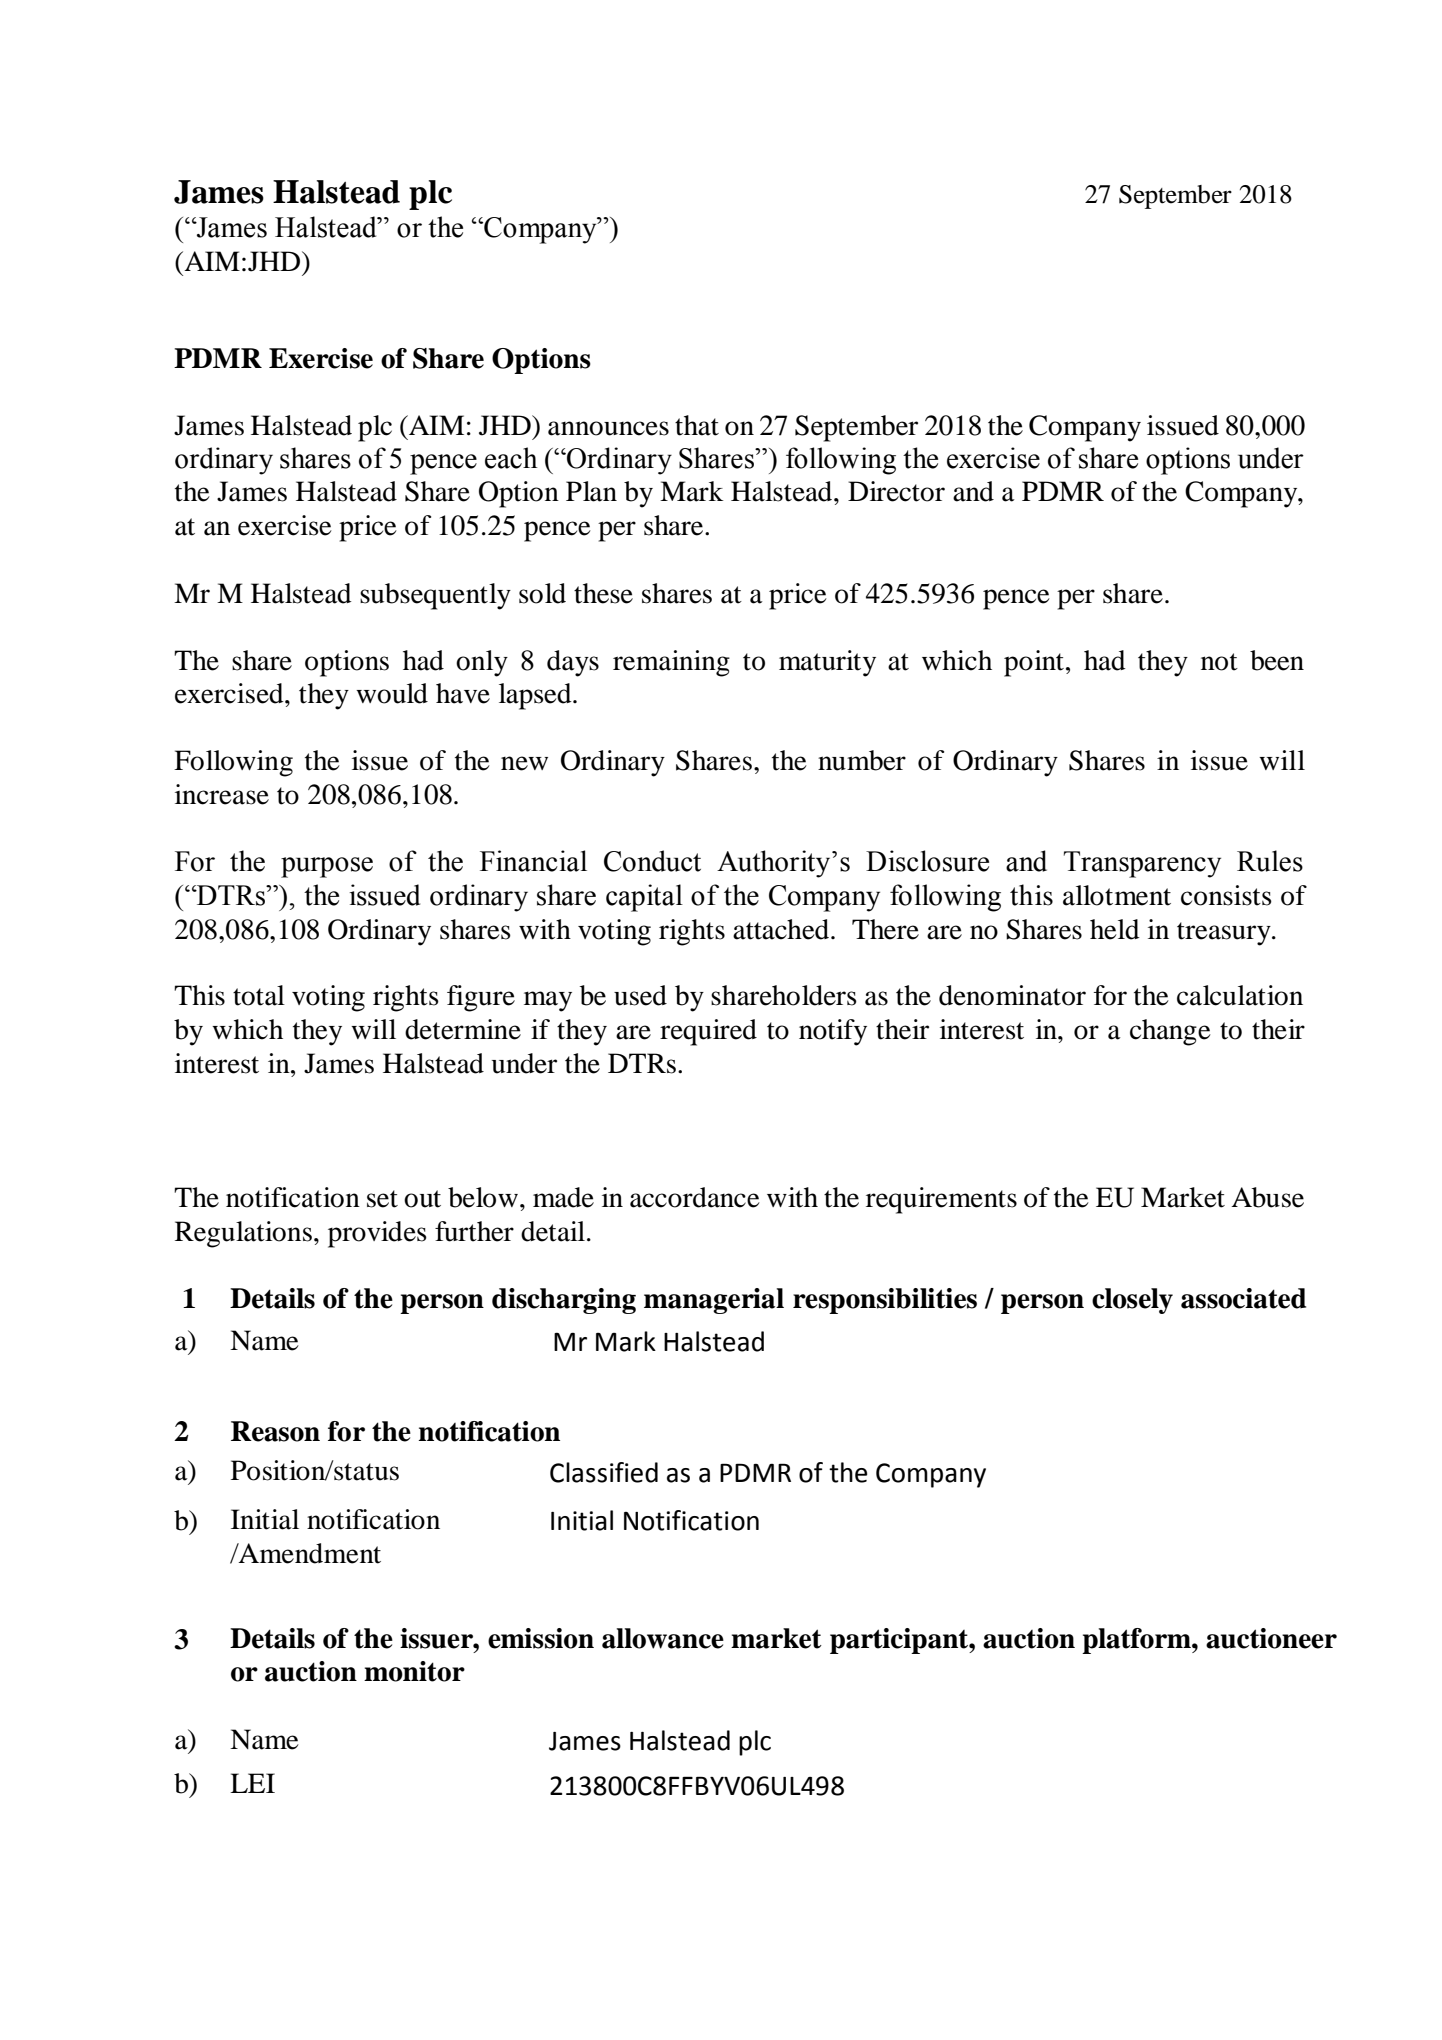 This page has width=1442, height=2040. What do you see at coordinates (663, 1638) in the page?
I see `allowance` at bounding box center [663, 1638].
